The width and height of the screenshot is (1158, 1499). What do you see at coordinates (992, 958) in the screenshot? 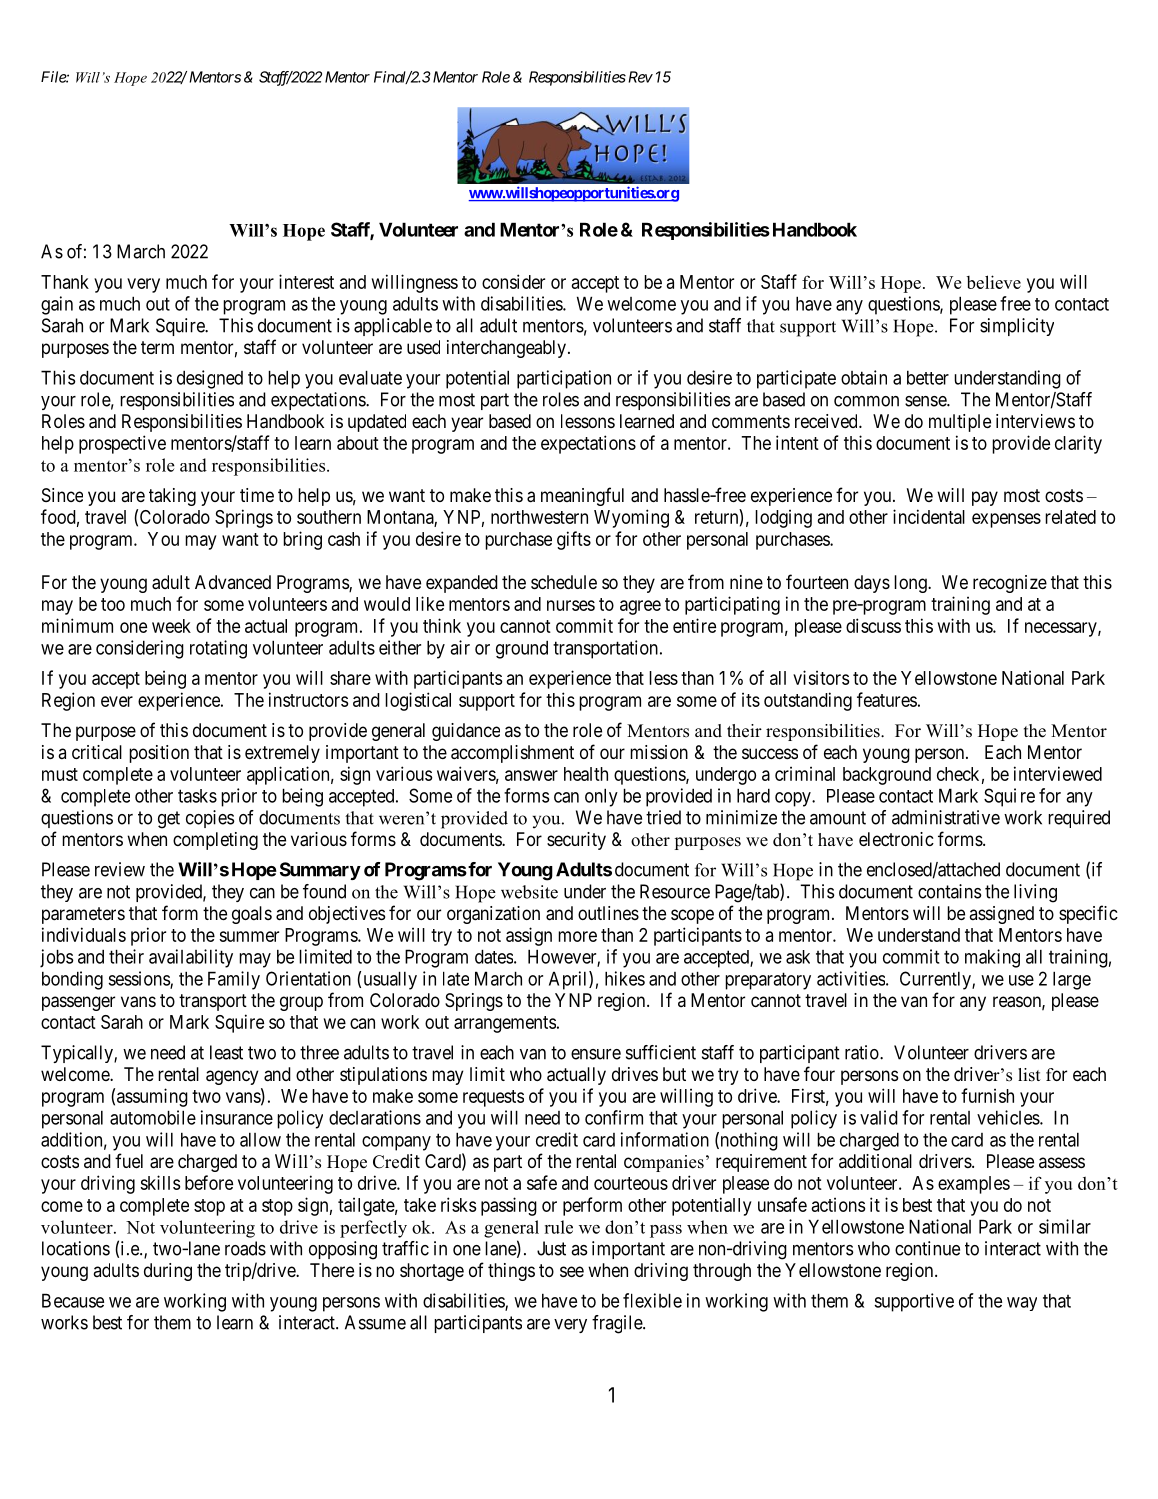
I see `making` at bounding box center [992, 958].
